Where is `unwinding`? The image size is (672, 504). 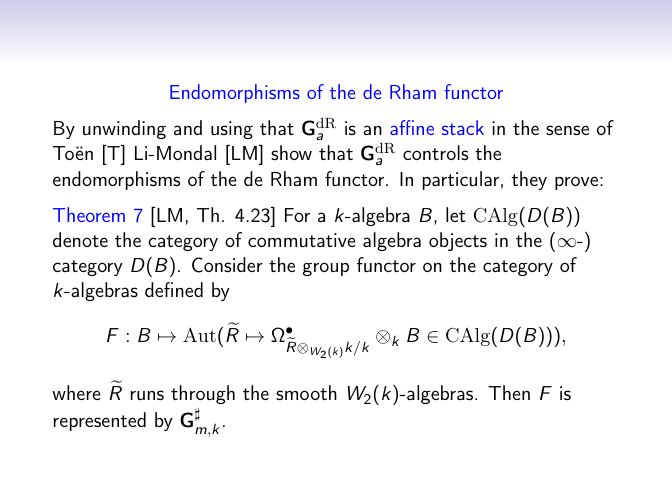 unwinding is located at coordinates (124, 129).
